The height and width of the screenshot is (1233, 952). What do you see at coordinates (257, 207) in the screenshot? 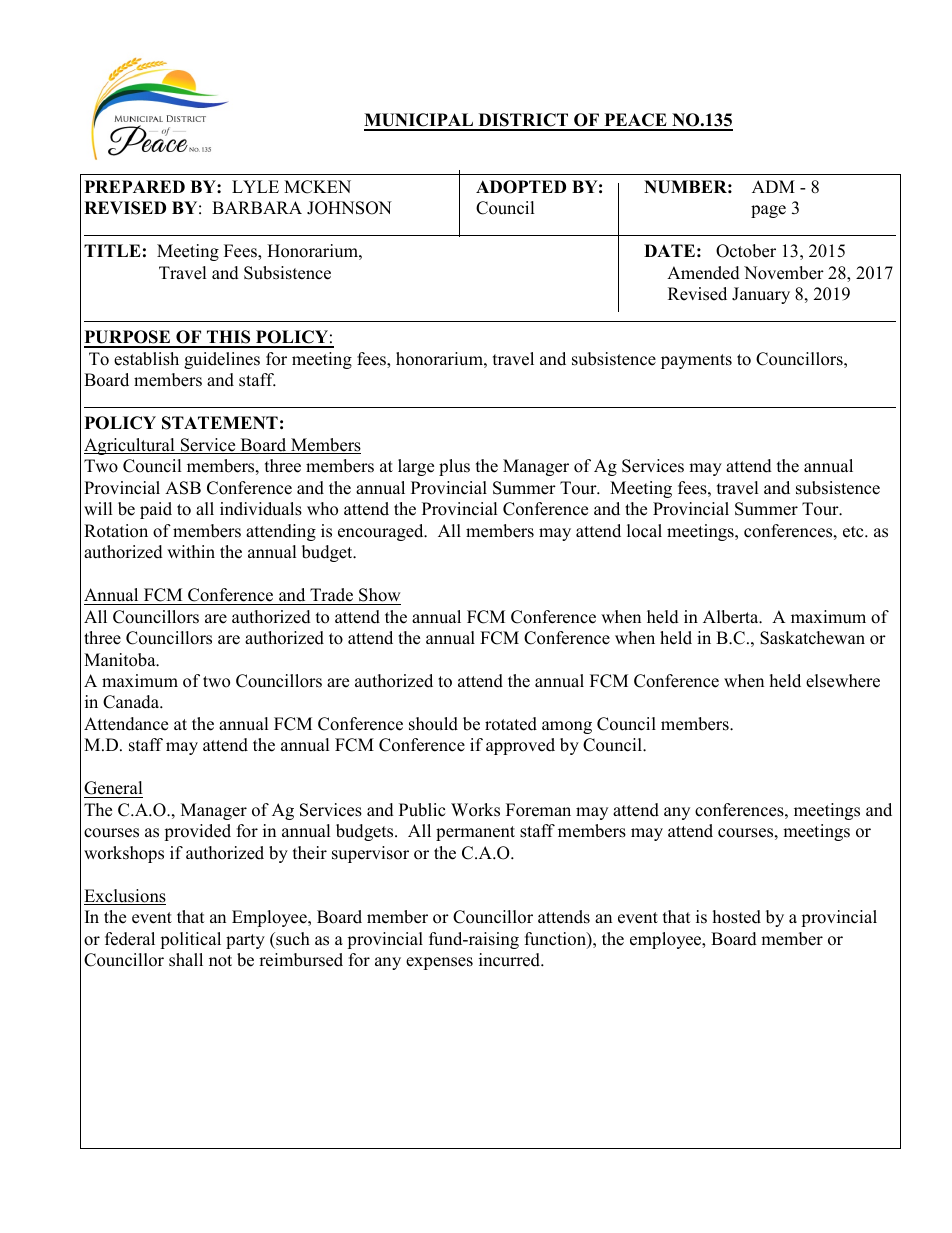
I see `BARBARA` at bounding box center [257, 207].
